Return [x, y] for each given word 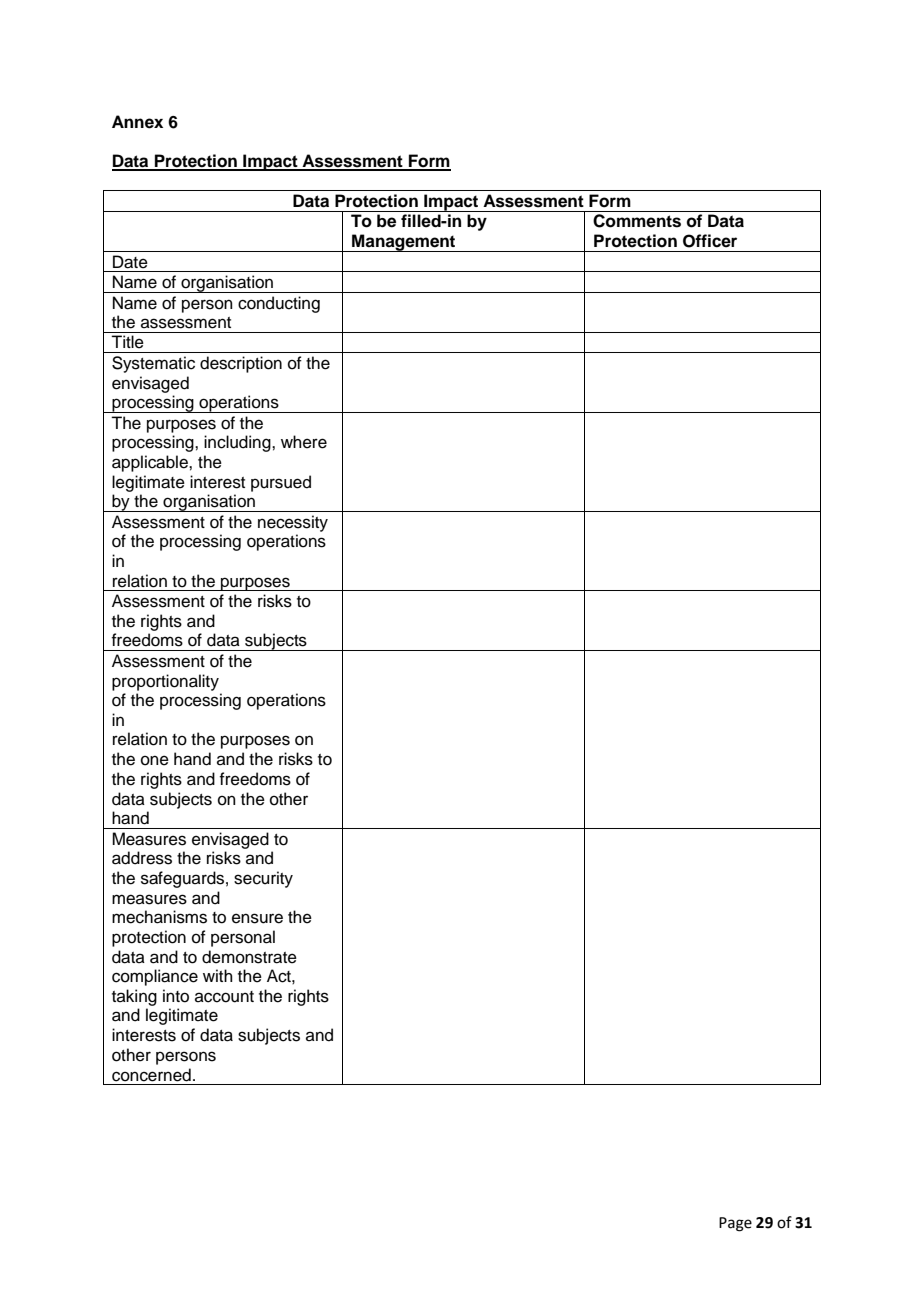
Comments [637, 221]
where [304, 442]
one [155, 760]
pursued [281, 483]
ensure [257, 918]
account [224, 997]
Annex [137, 122]
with [218, 975]
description [241, 364]
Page [735, 1224]
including [238, 443]
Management [404, 243]
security [263, 879]
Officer [710, 241]
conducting [279, 304]
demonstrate [249, 957]
